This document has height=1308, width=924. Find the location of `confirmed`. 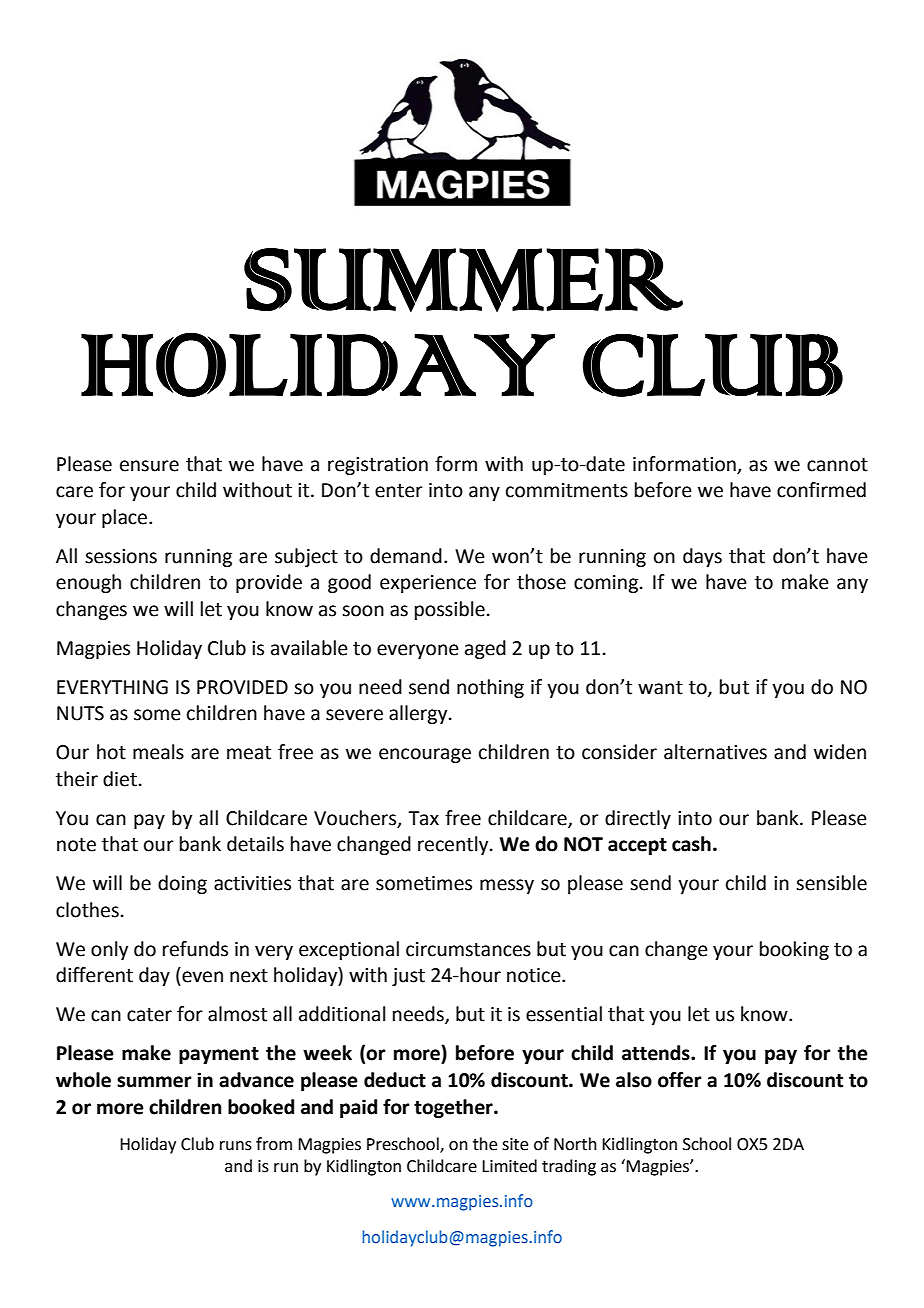

confirmed is located at coordinates (821, 490).
